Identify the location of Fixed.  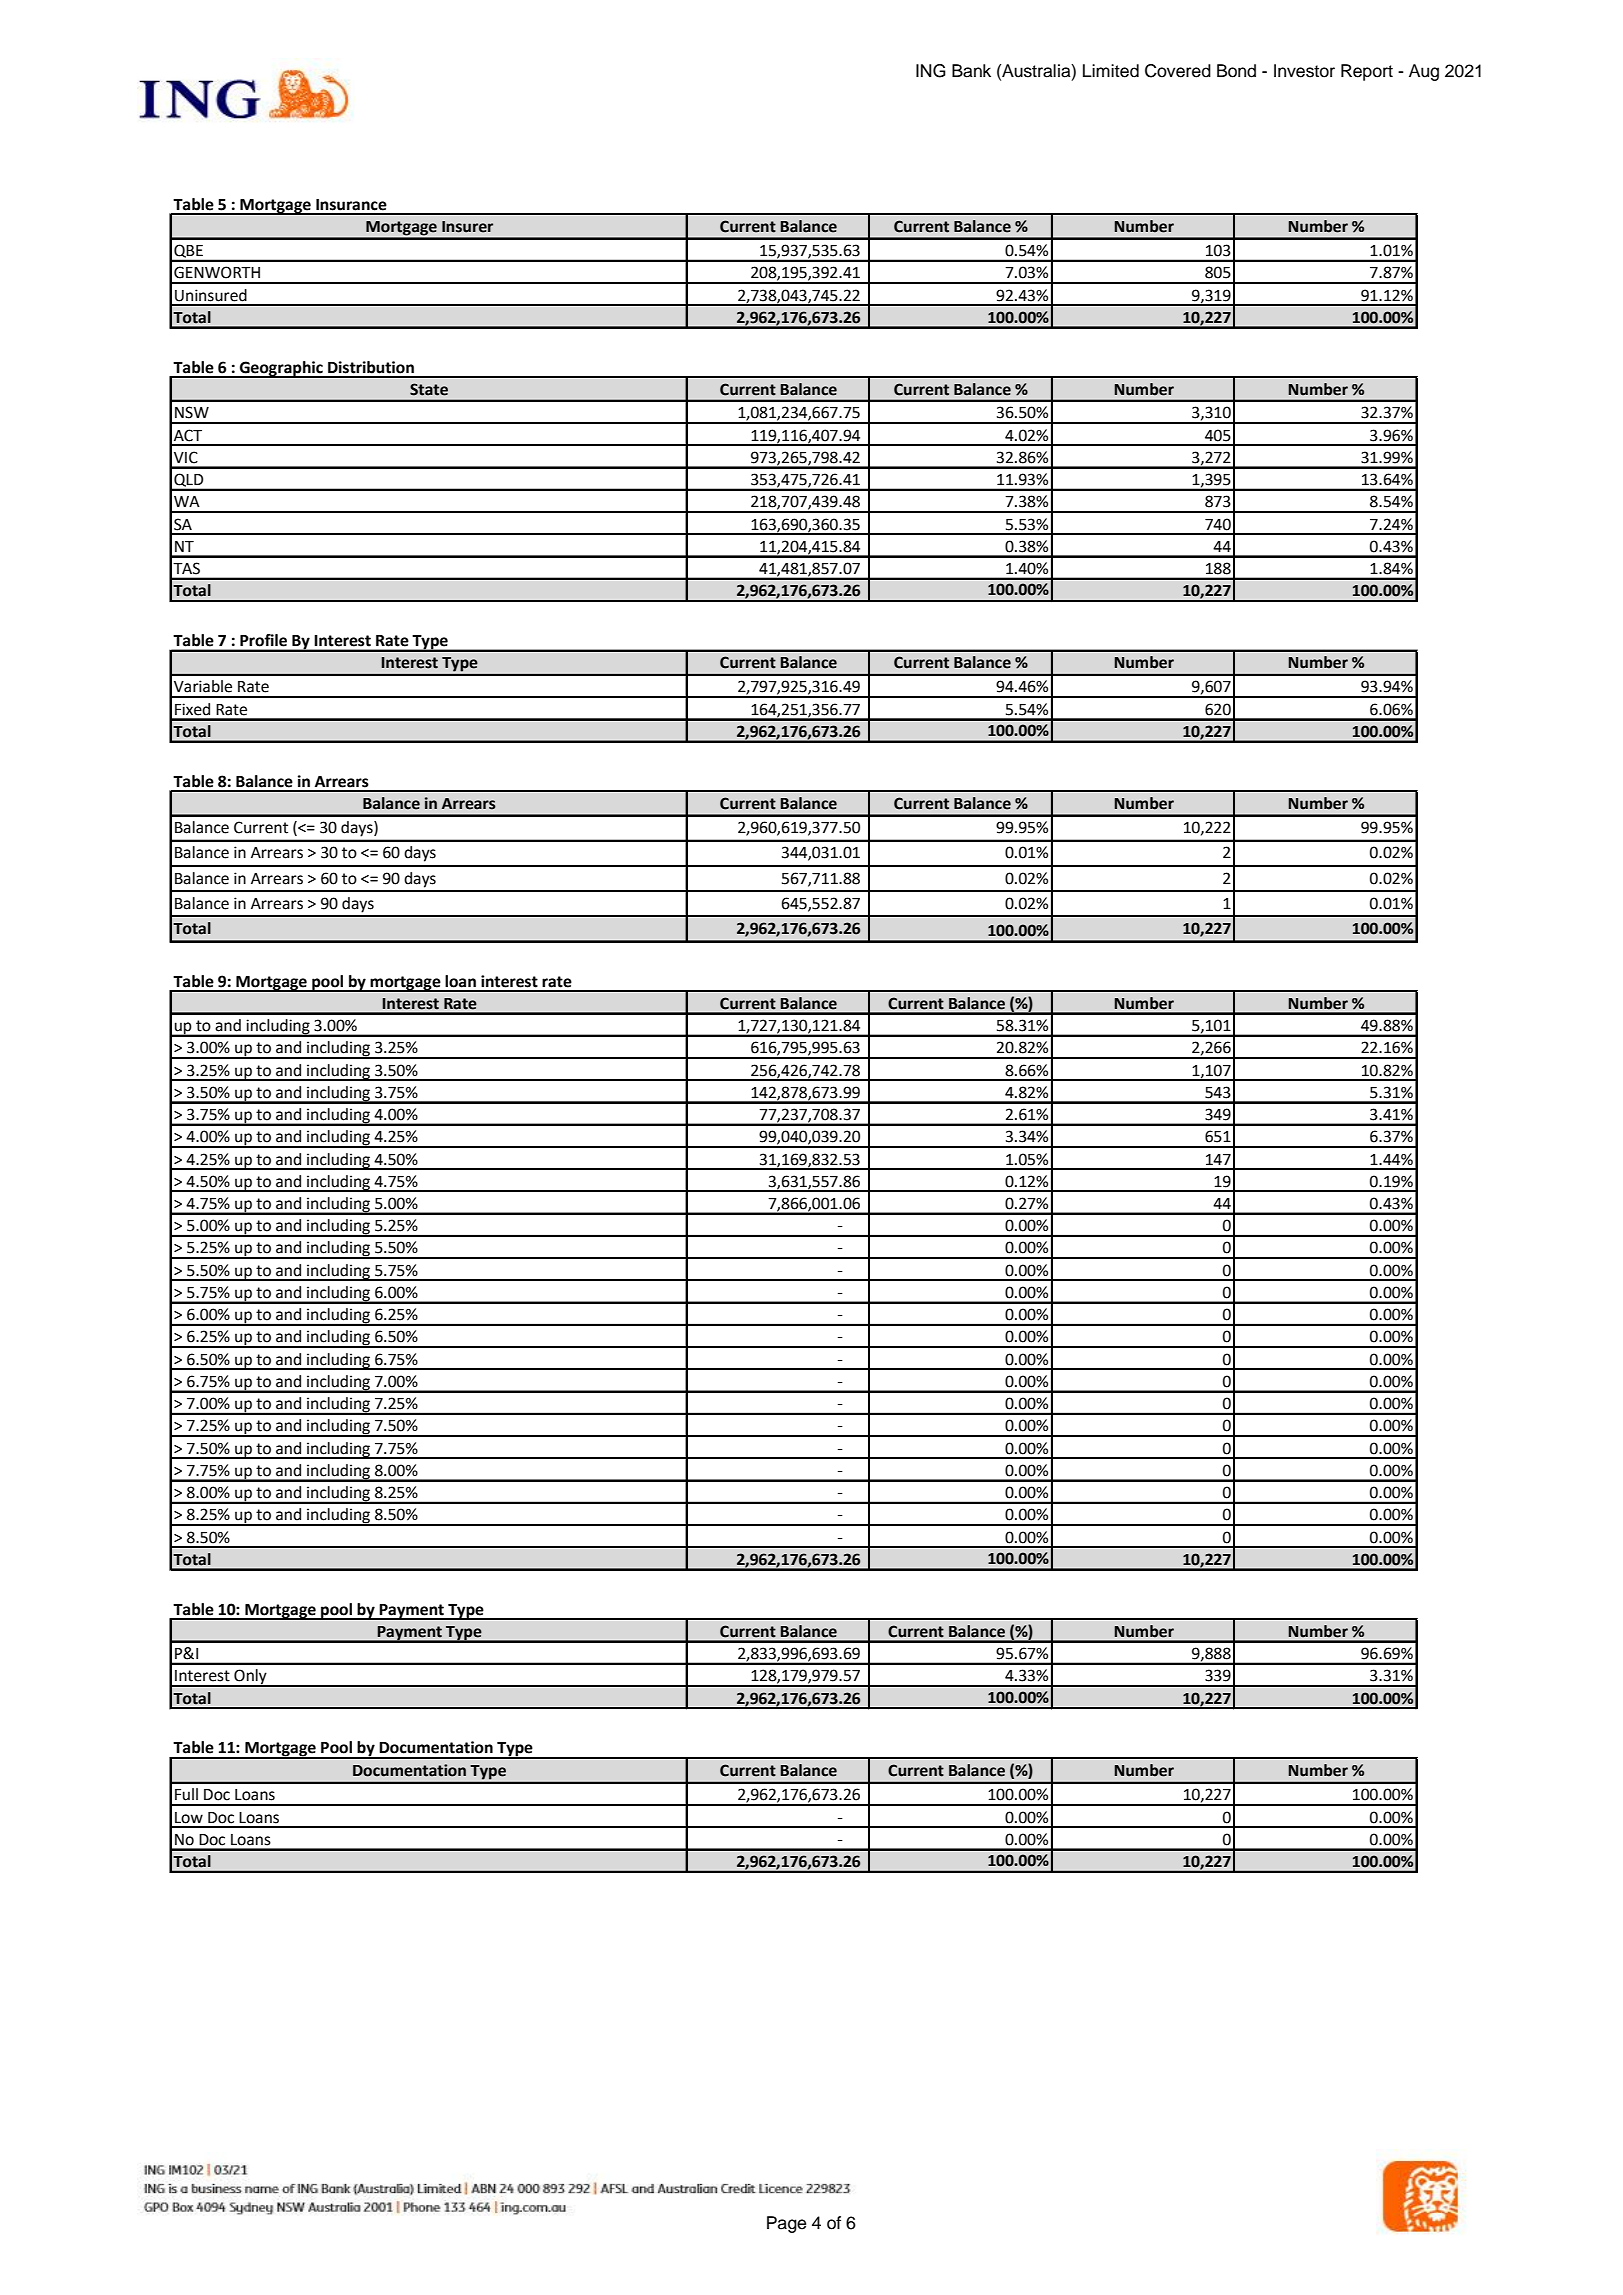
(192, 709).
